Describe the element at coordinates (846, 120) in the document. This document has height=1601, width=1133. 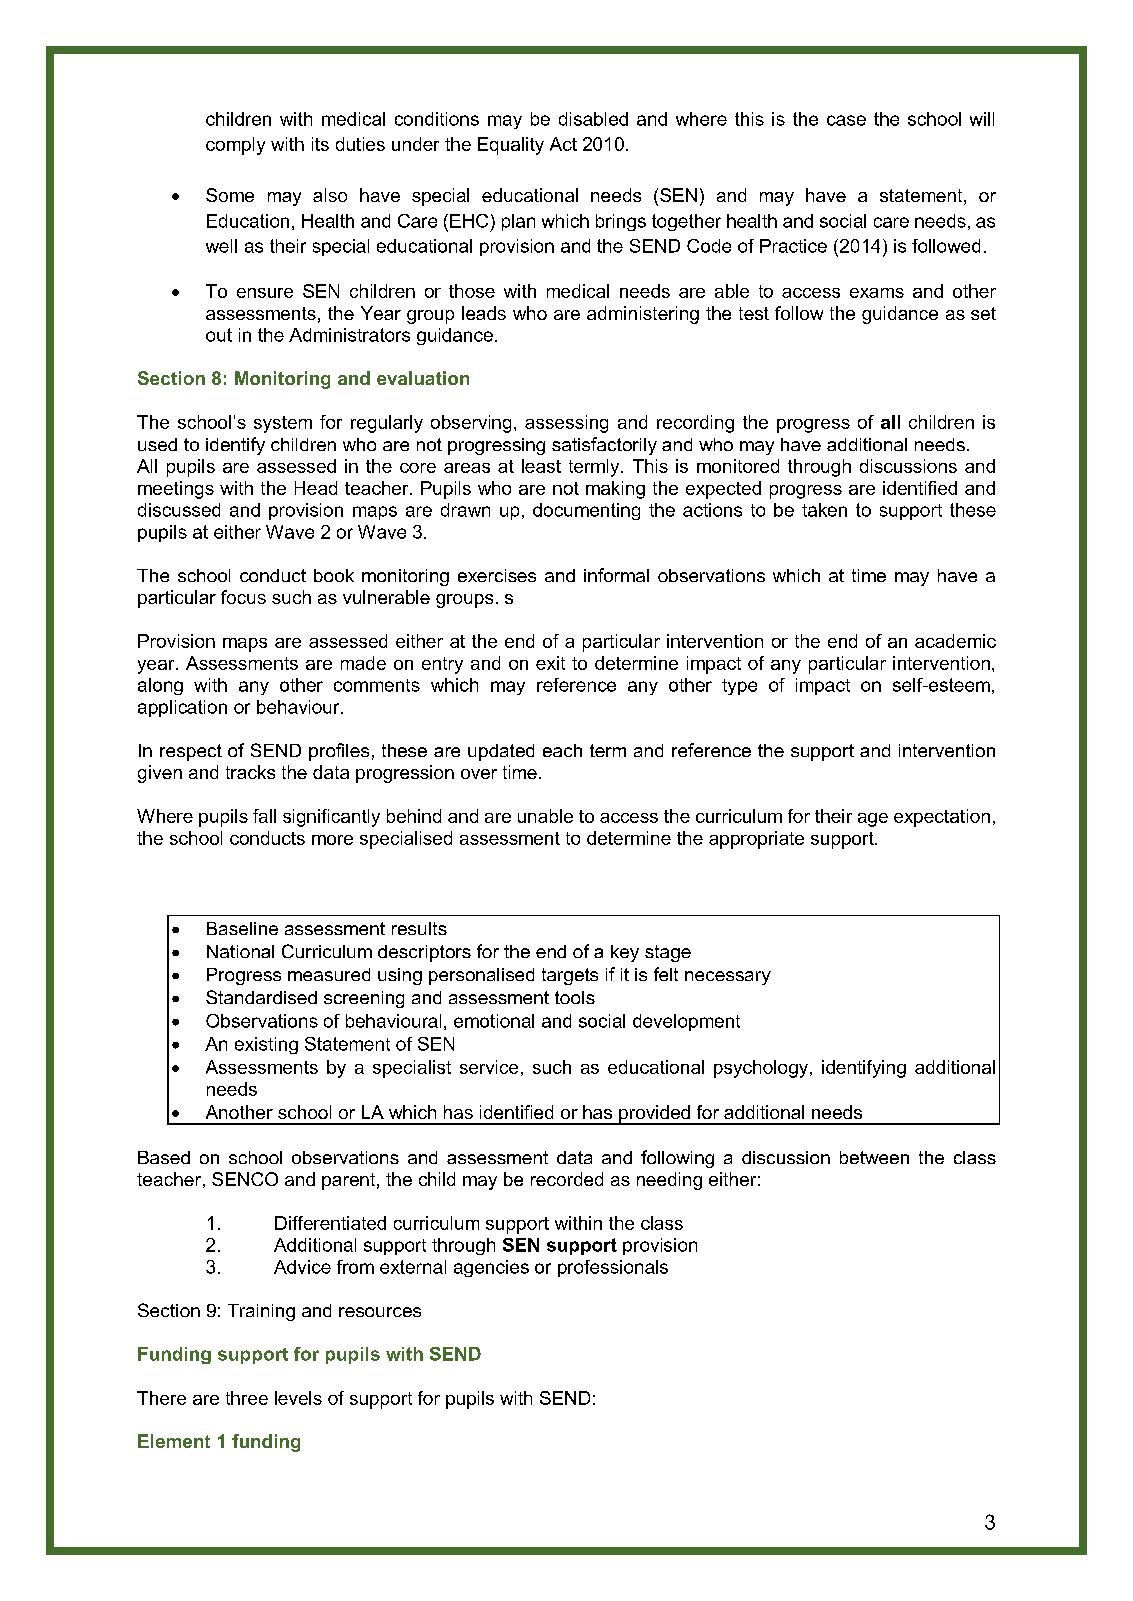
I see `case` at that location.
